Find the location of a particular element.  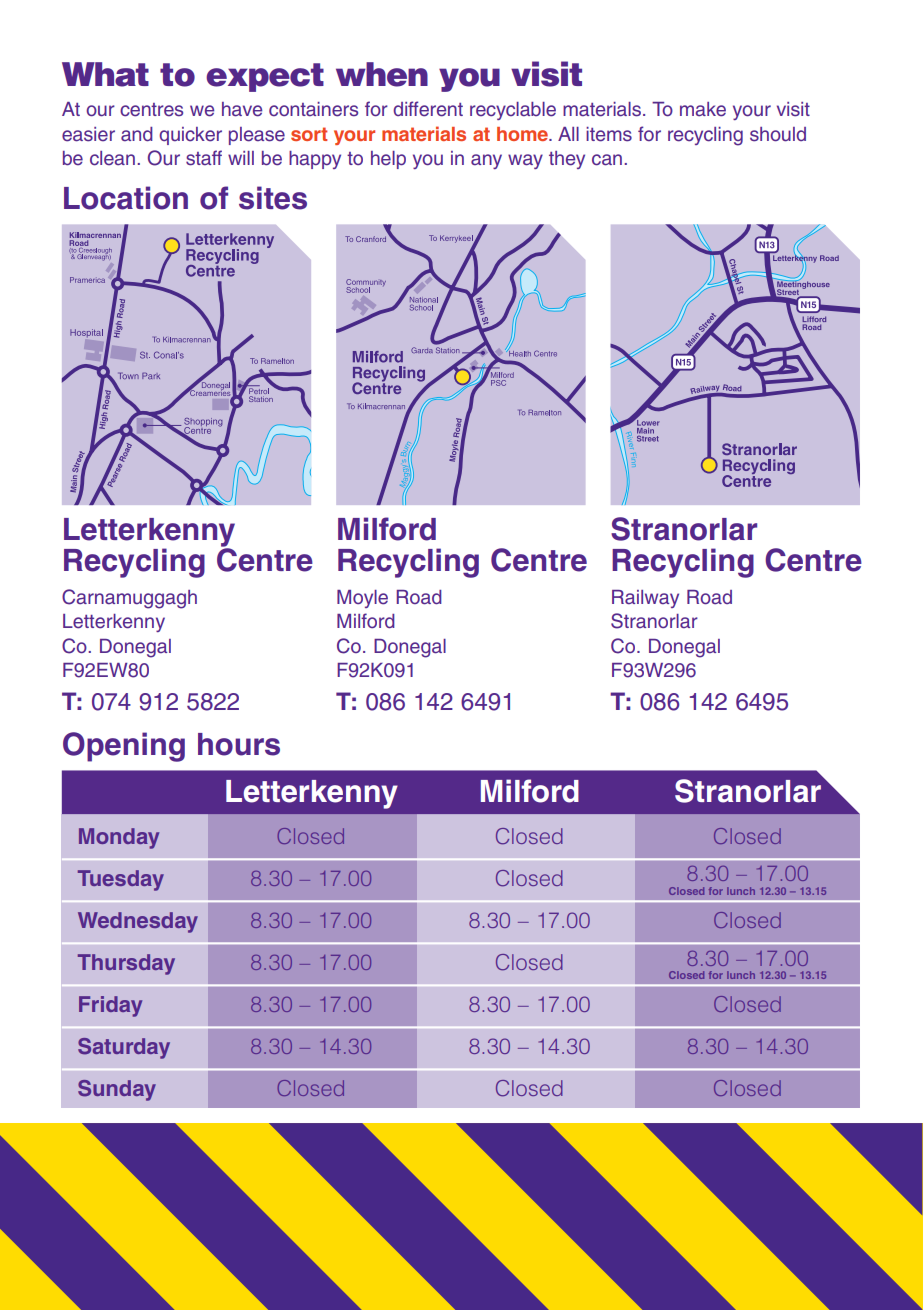

Saturday is located at coordinates (124, 1048).
